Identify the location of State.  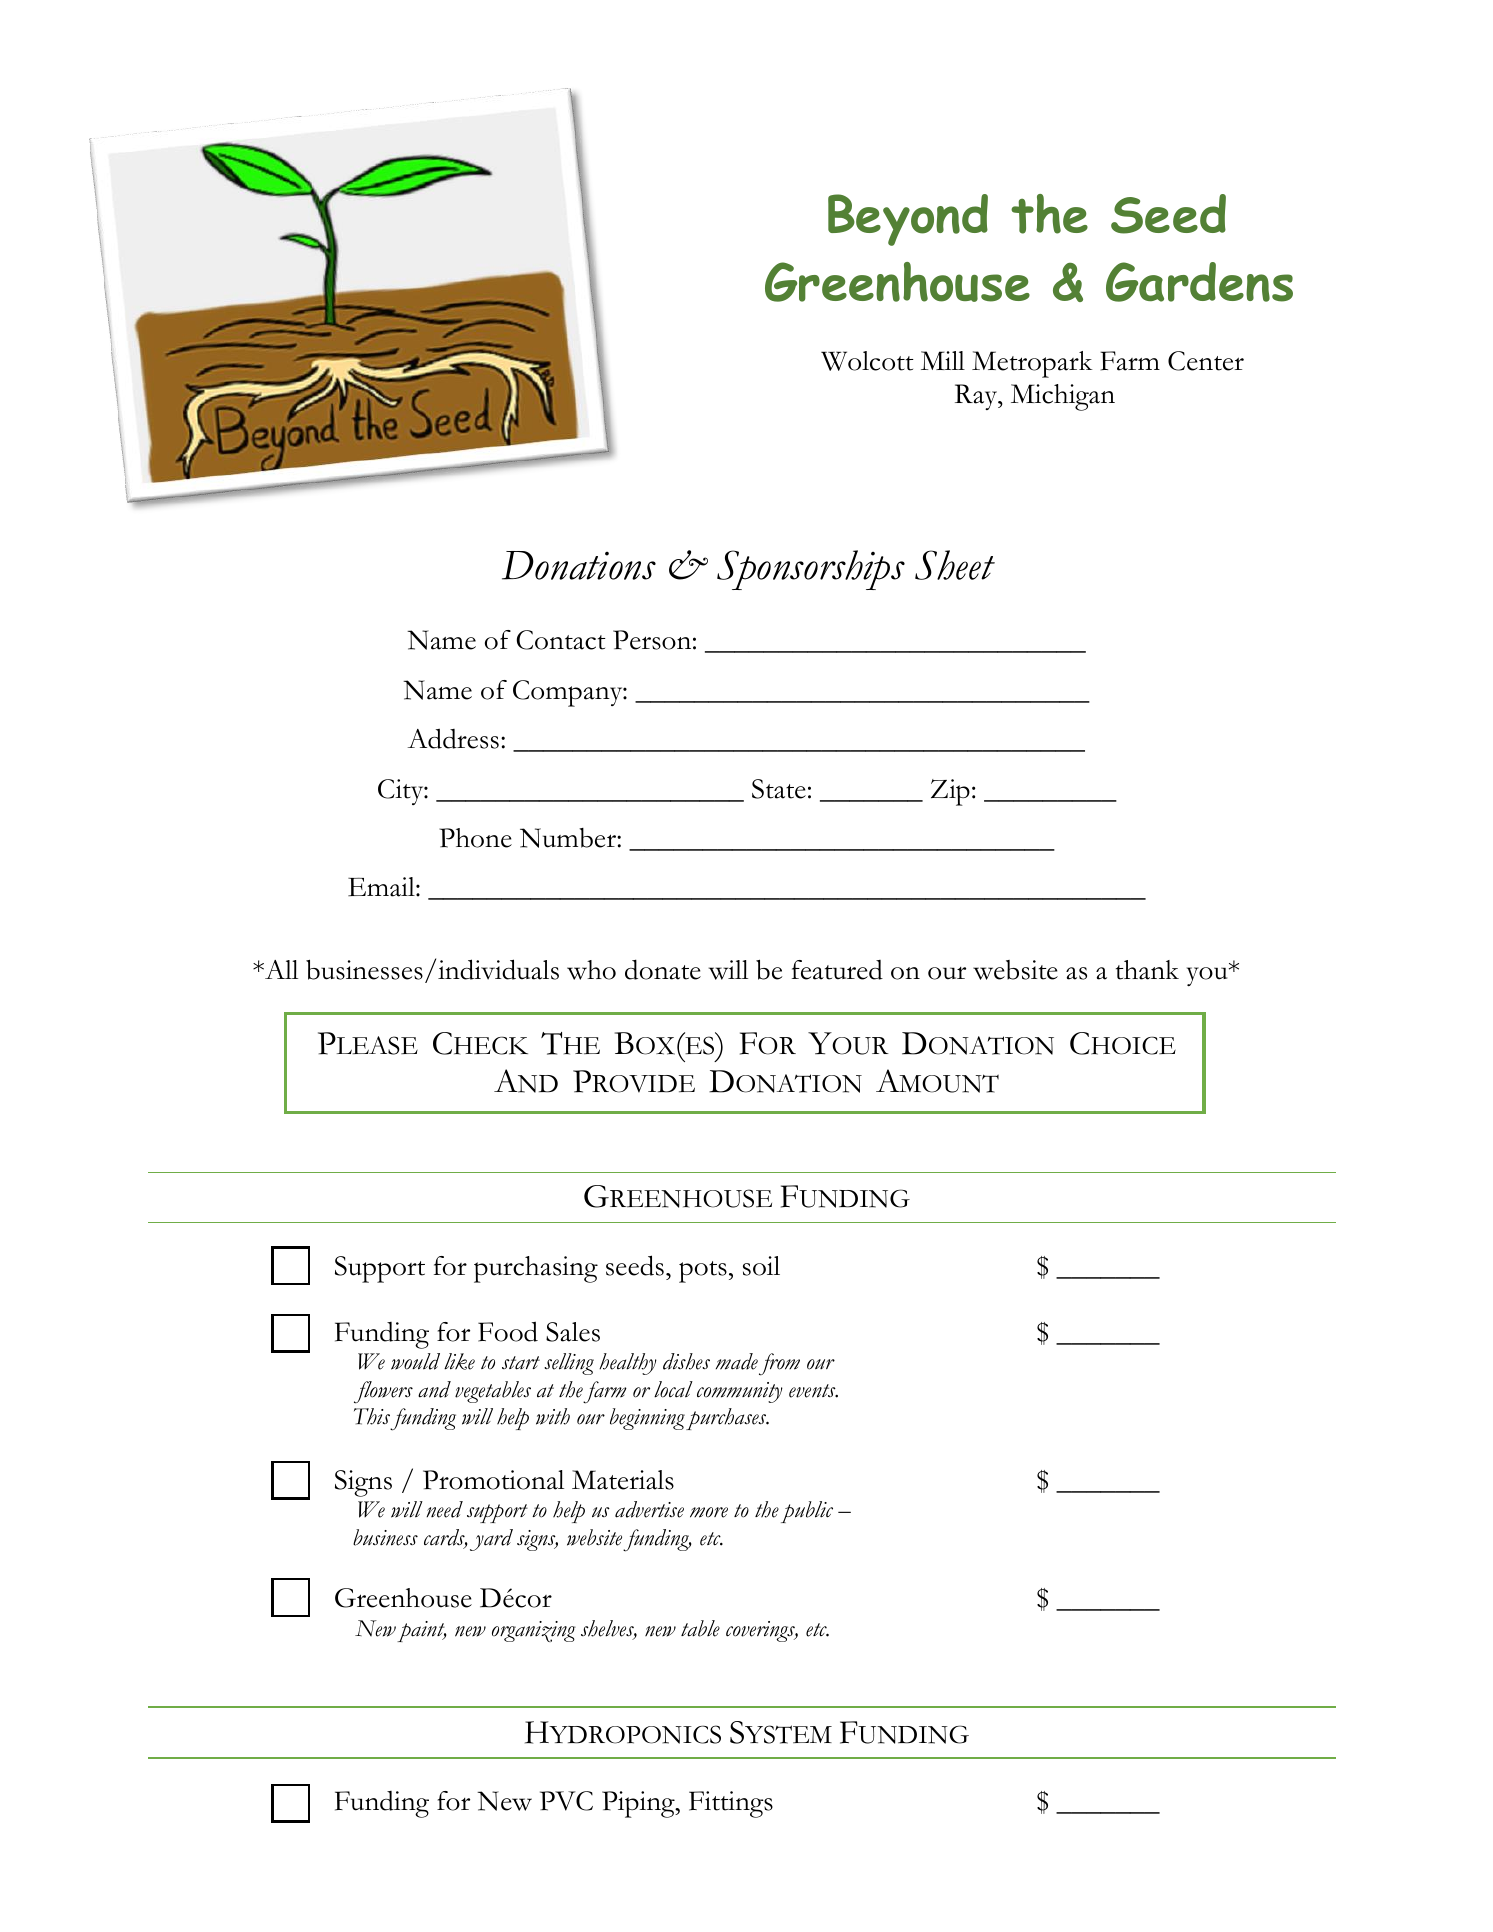
(779, 789).
